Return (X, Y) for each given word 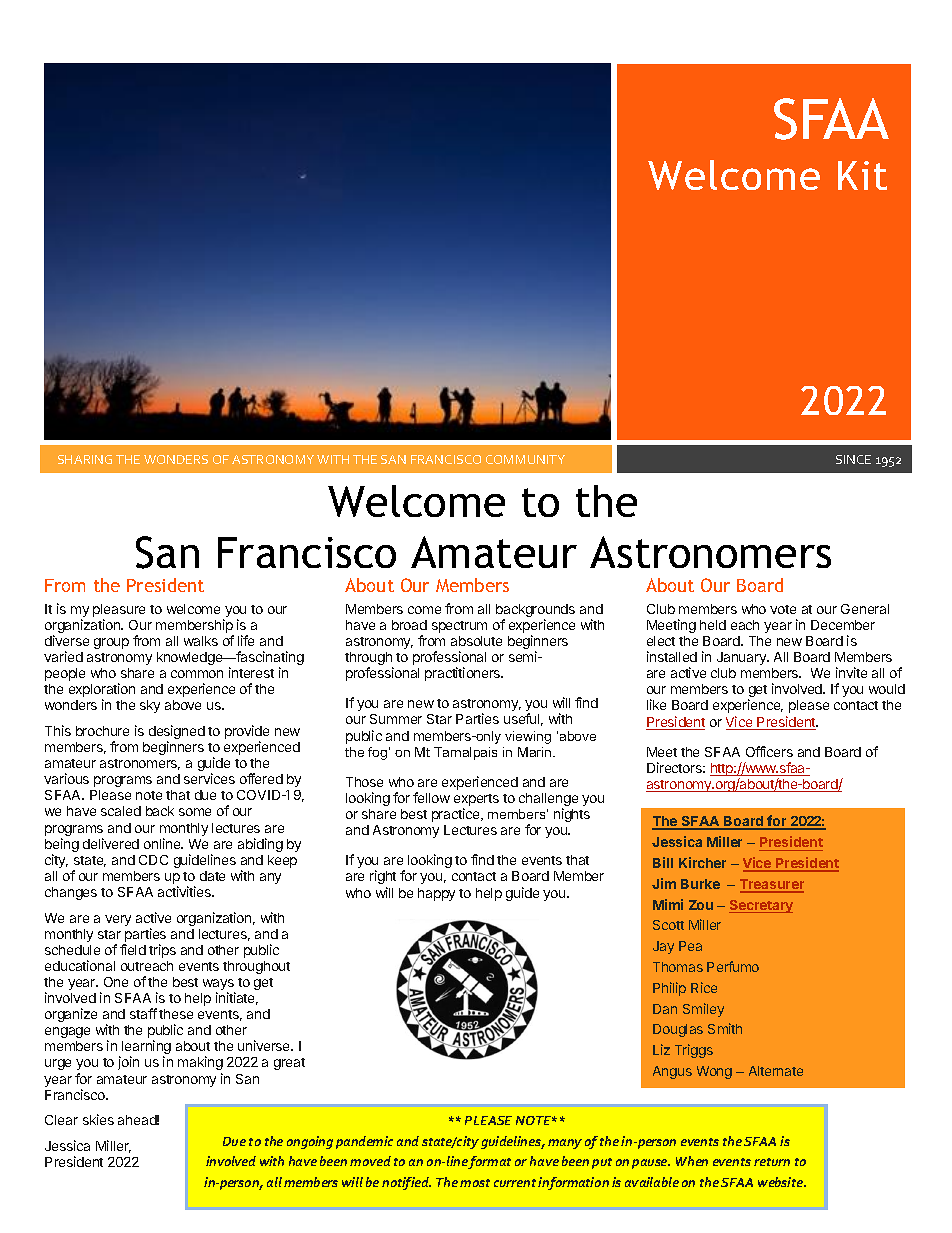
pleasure (119, 612)
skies (98, 1119)
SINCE (853, 459)
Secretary (761, 906)
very (118, 920)
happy (436, 894)
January (742, 658)
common (197, 674)
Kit (862, 175)
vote (783, 609)
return (772, 1162)
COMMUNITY (525, 459)
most (475, 1183)
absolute (476, 641)
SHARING (85, 459)
